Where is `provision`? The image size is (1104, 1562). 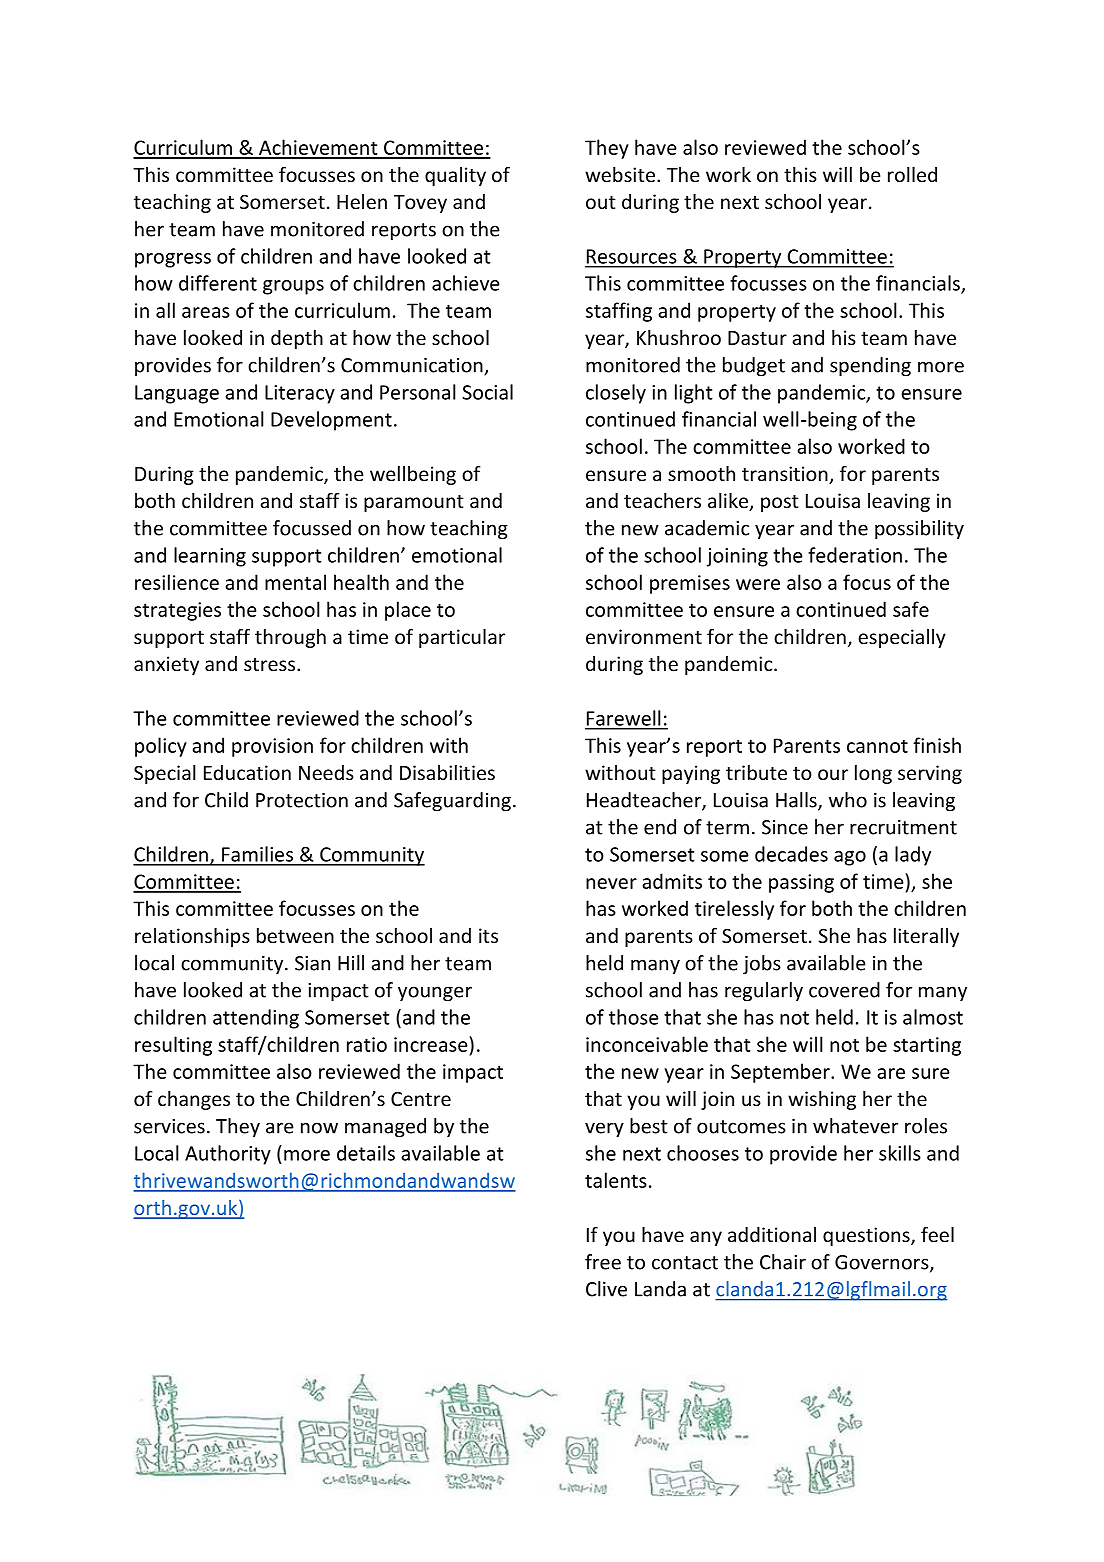
provision is located at coordinates (272, 747).
